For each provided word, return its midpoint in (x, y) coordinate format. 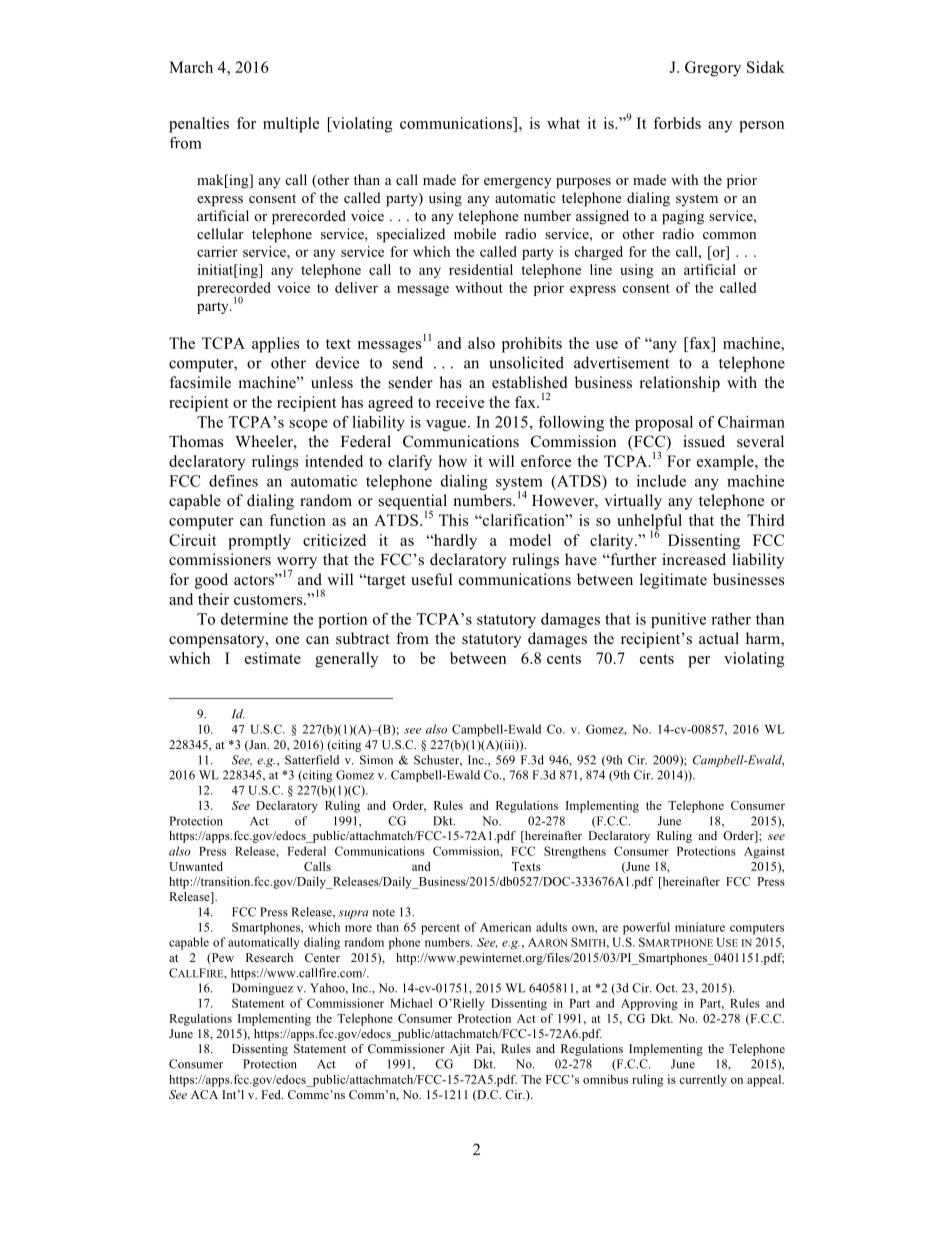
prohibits (532, 345)
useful (431, 579)
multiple (291, 125)
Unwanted (196, 866)
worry (297, 564)
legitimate (673, 581)
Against (764, 852)
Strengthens (575, 852)
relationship (679, 384)
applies (275, 345)
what (563, 123)
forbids (677, 123)
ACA (204, 1094)
